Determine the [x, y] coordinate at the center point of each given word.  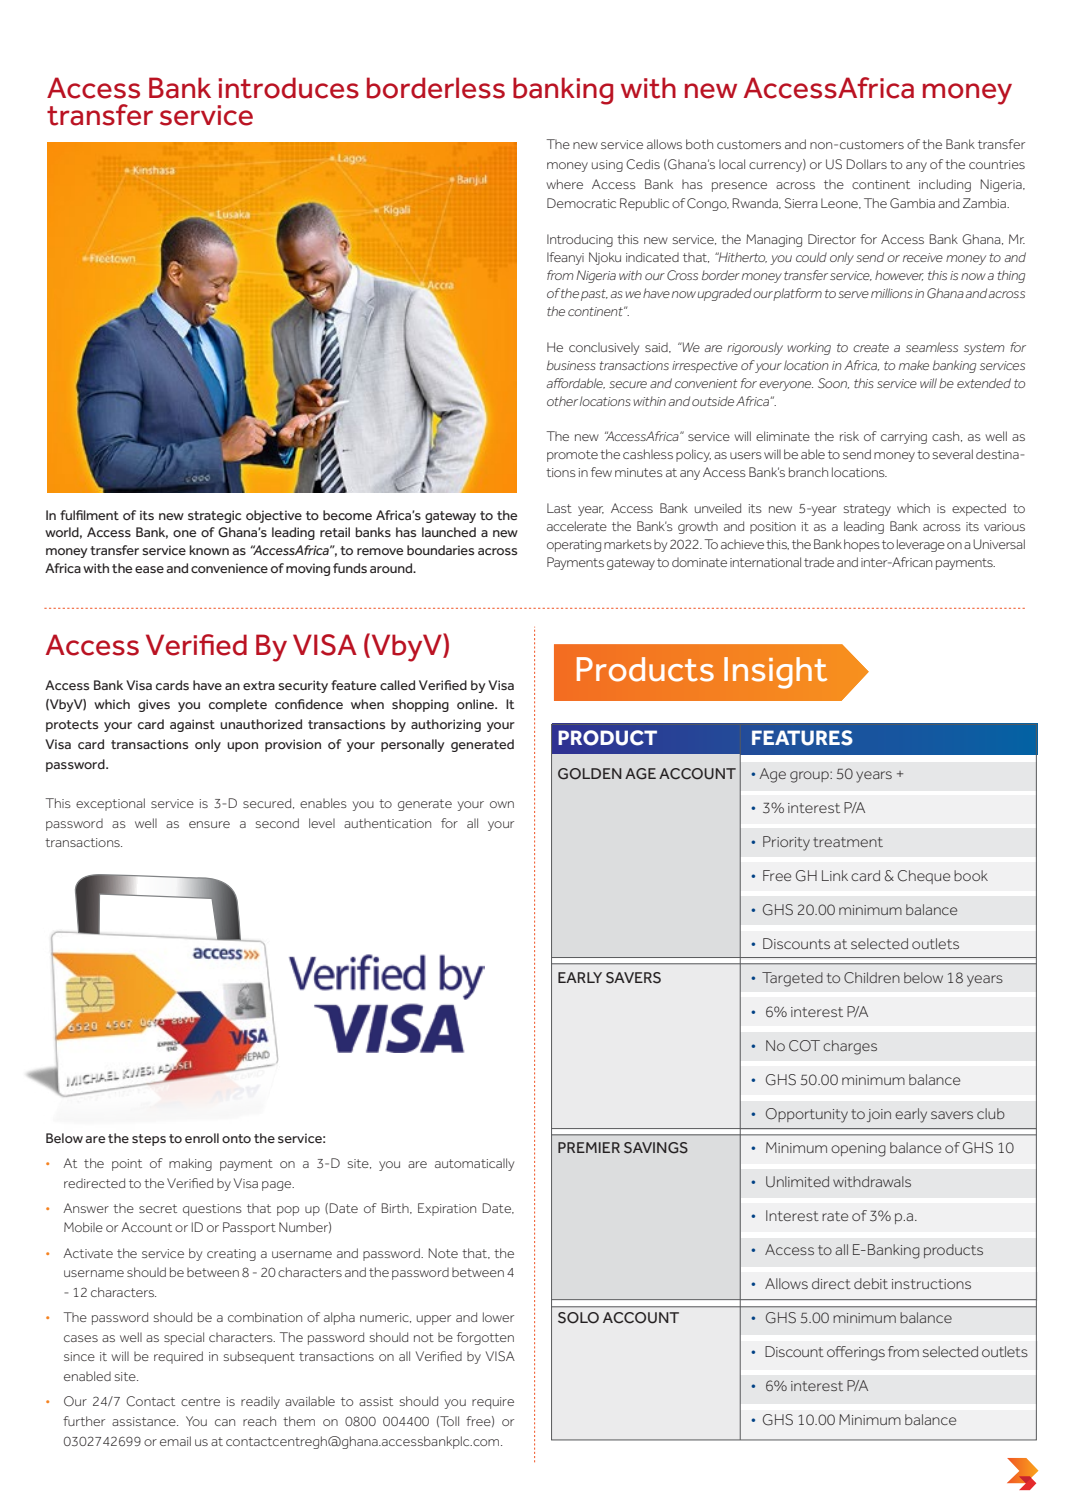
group [810, 777]
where [564, 184]
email [175, 1441]
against [192, 725]
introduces [289, 88]
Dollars [866, 164]
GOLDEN [590, 774]
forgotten [485, 1338]
